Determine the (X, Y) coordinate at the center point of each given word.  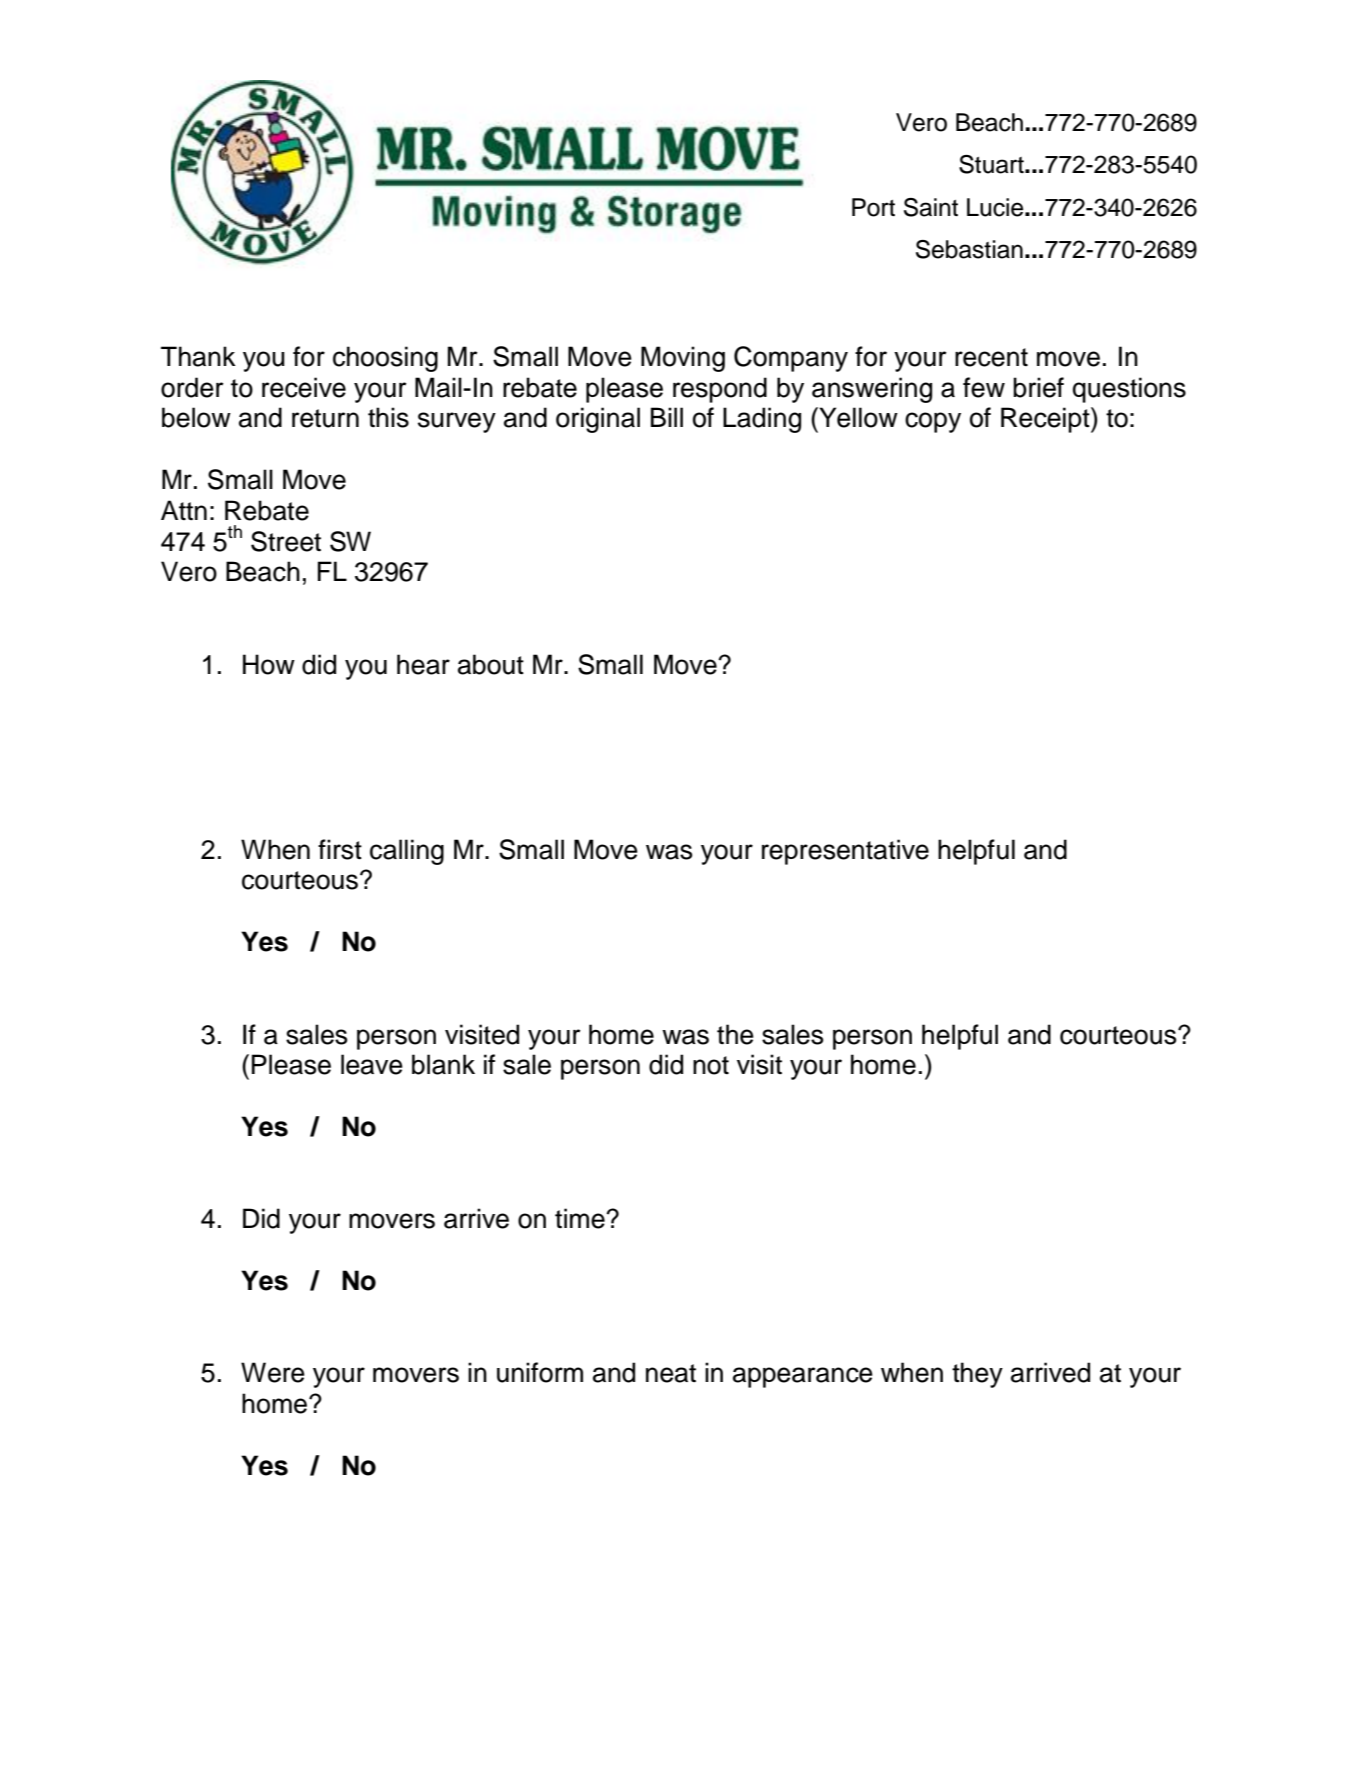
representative (845, 852)
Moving (683, 359)
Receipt (1046, 420)
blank (443, 1064)
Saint (931, 207)
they (977, 1375)
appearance (803, 1377)
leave (372, 1064)
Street (286, 541)
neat (671, 1373)
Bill (667, 417)
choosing (385, 359)
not (711, 1065)
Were (273, 1372)
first (340, 849)
